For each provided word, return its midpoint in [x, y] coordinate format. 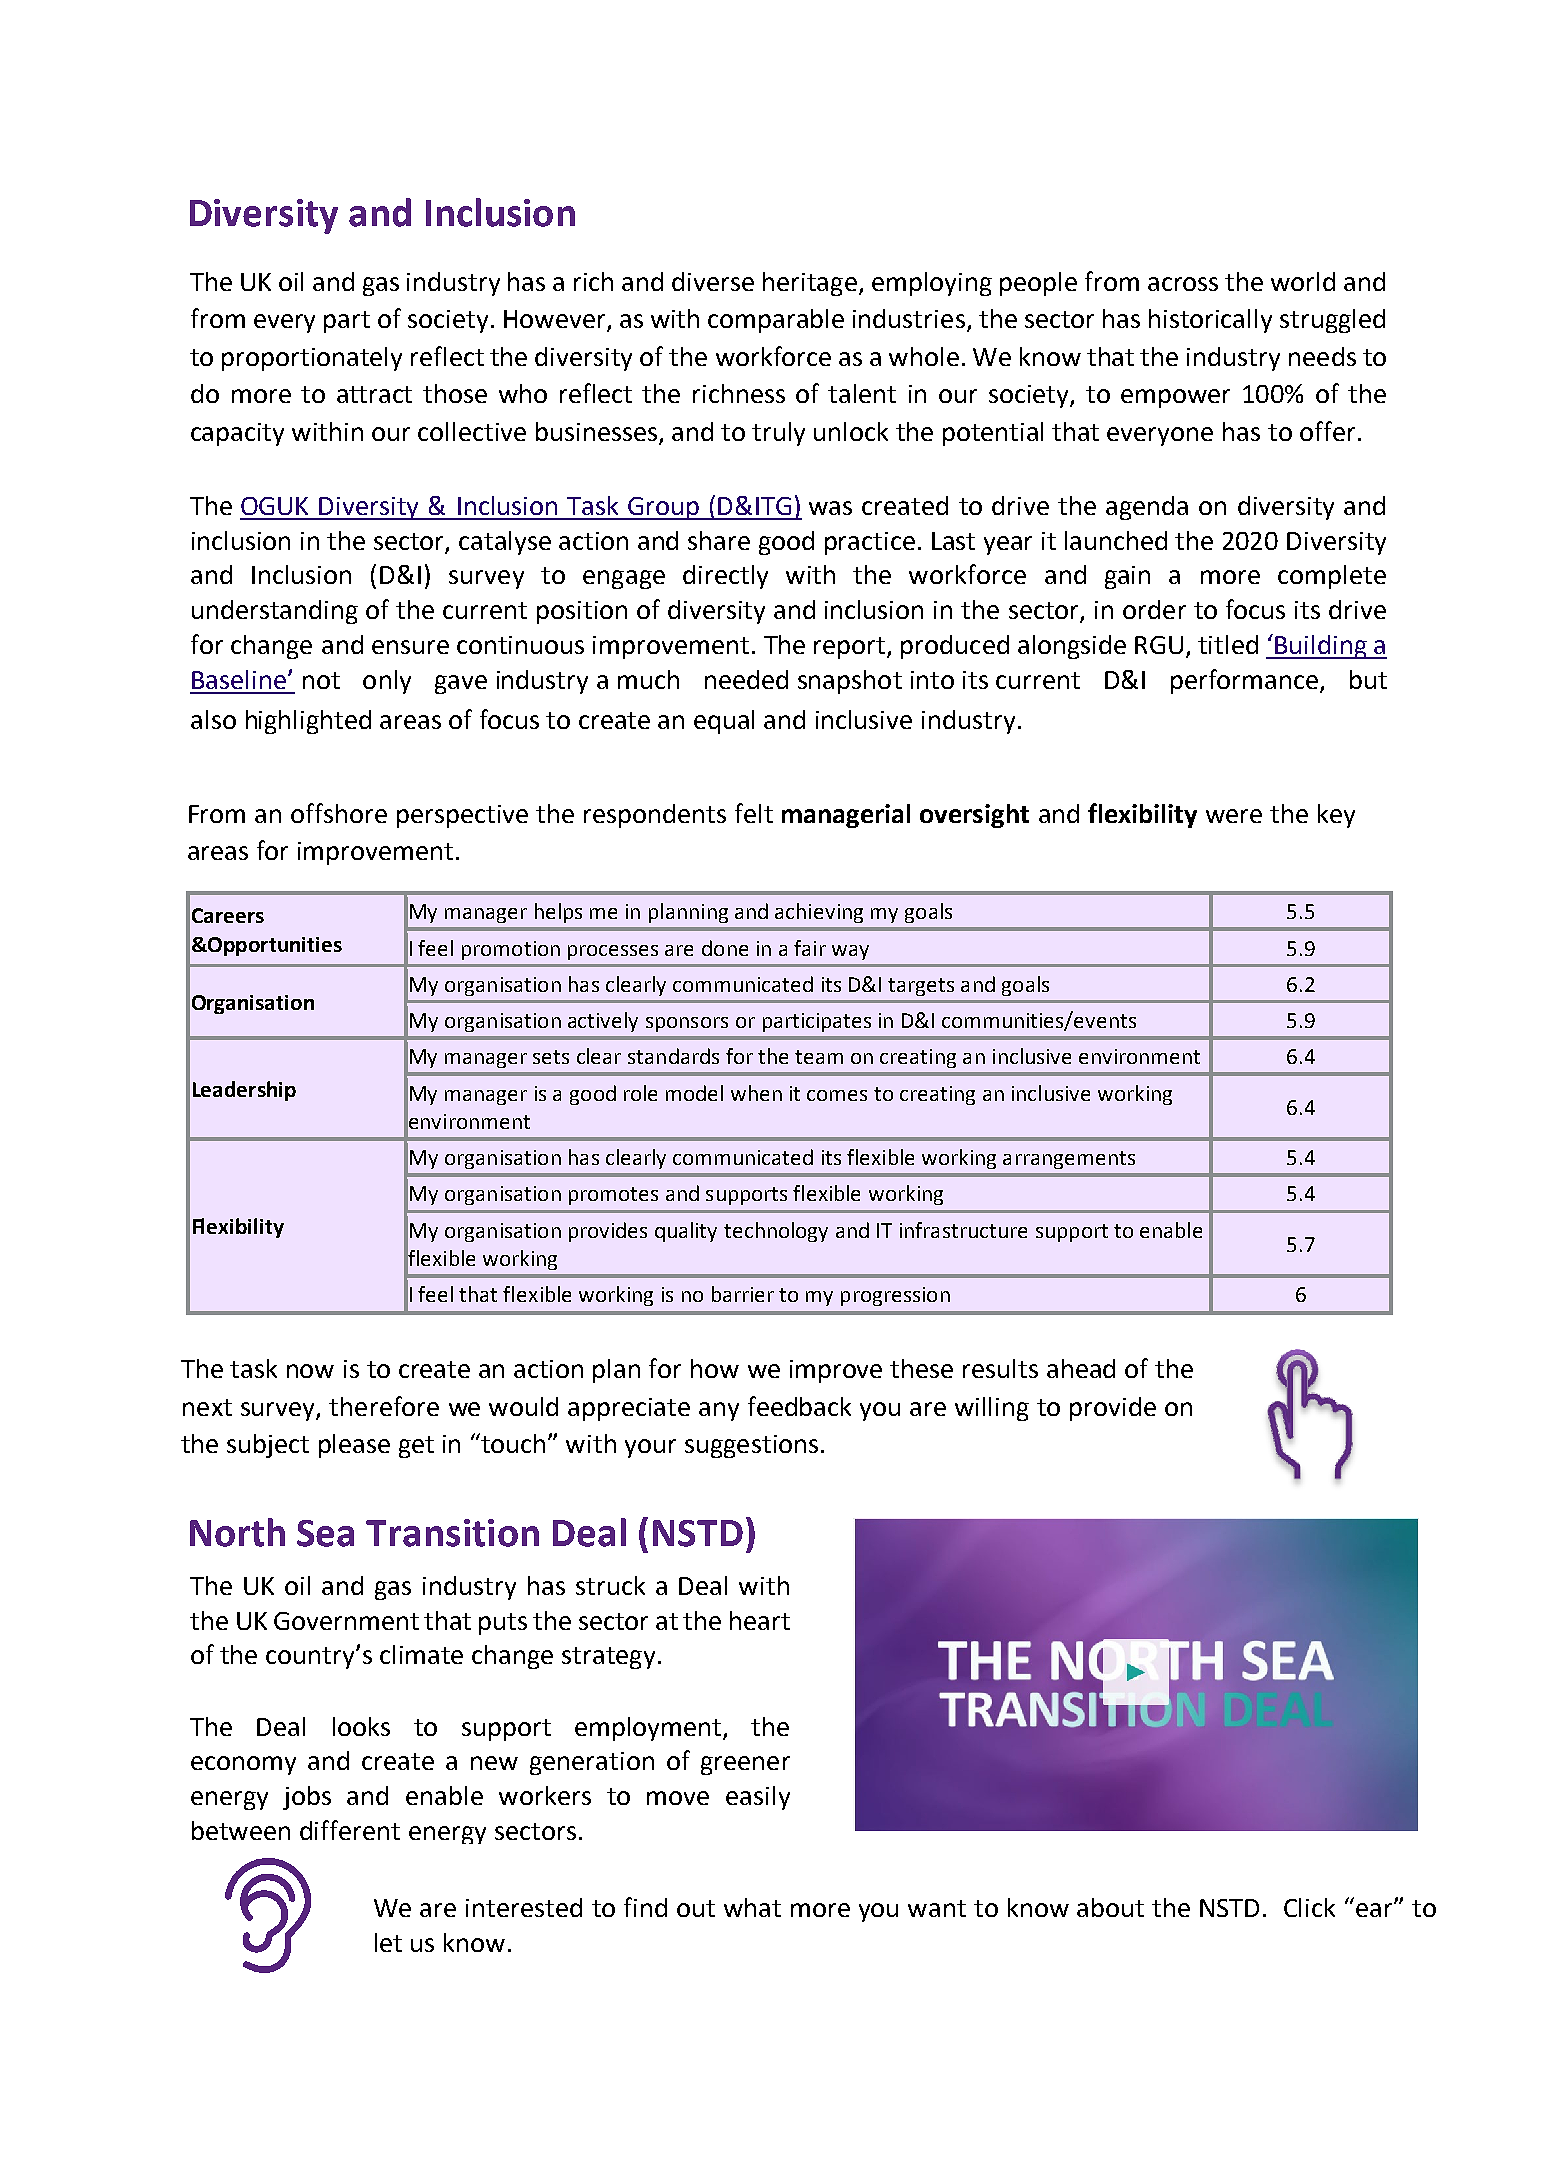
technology [776, 1232]
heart [760, 1620]
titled [1228, 644]
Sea [325, 1533]
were [1234, 816]
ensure [410, 647]
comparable [776, 321]
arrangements [1069, 1160]
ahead [1081, 1368]
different [350, 1830]
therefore [384, 1406]
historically [1210, 321]
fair [810, 948]
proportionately [312, 359]
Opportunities [274, 946]
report [851, 648]
